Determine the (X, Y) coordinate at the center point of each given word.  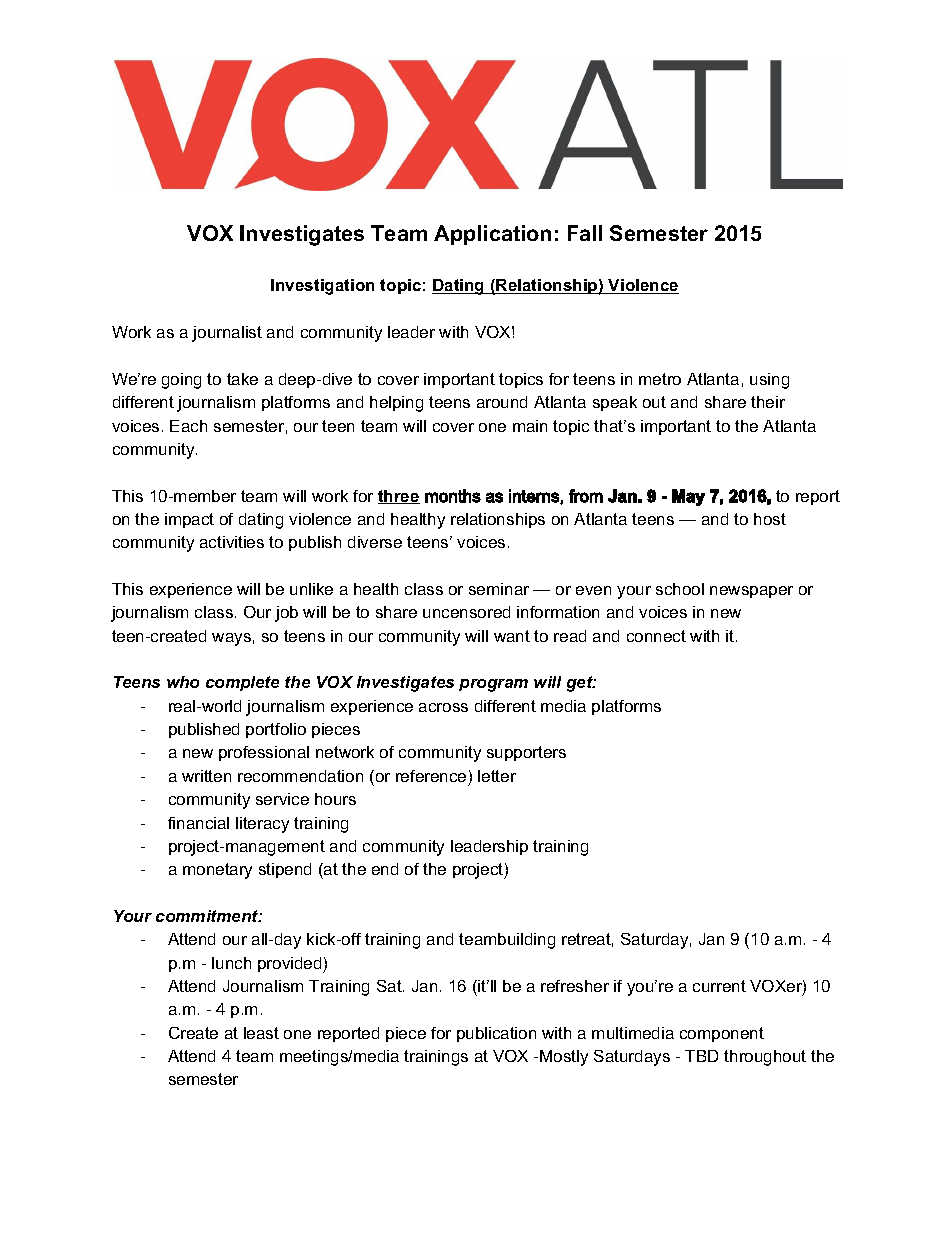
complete (242, 683)
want (512, 636)
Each (188, 426)
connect (656, 636)
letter (497, 776)
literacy (262, 825)
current (719, 986)
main (530, 426)
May (688, 497)
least (261, 1033)
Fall (585, 233)
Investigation (322, 287)
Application (492, 235)
